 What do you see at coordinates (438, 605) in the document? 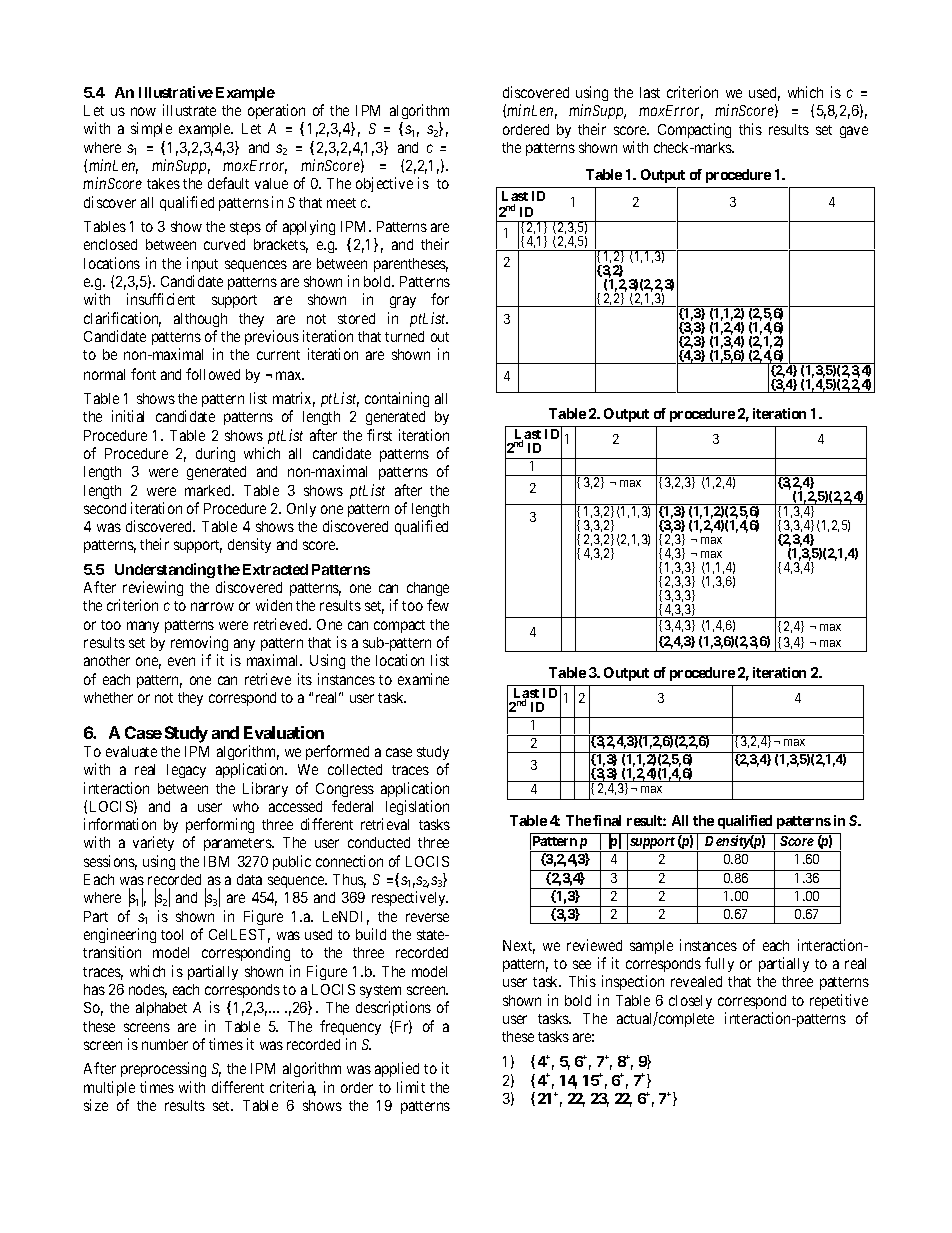
I see `few` at bounding box center [438, 605].
